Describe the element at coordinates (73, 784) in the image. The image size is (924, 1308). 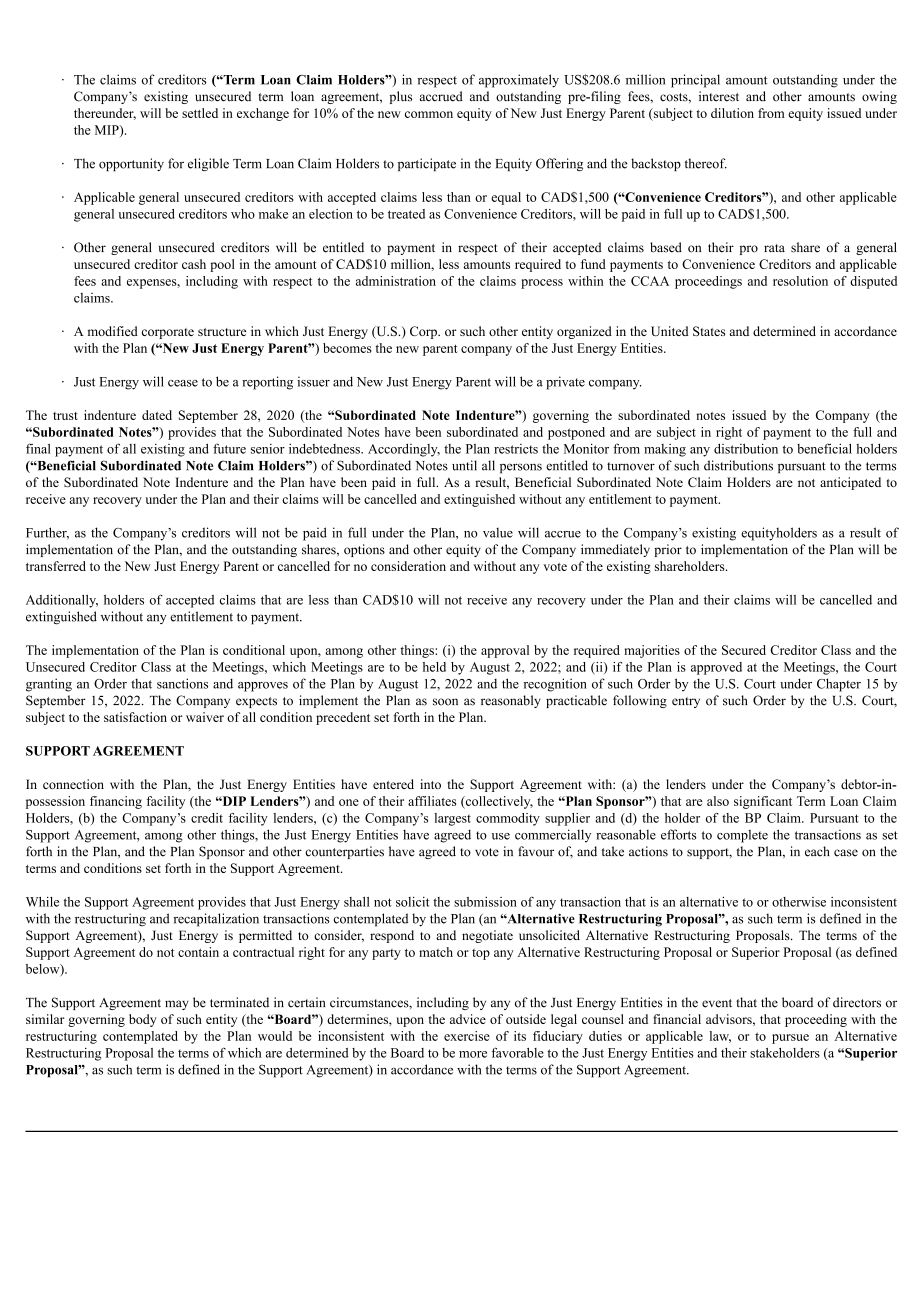
I see `connection` at that location.
